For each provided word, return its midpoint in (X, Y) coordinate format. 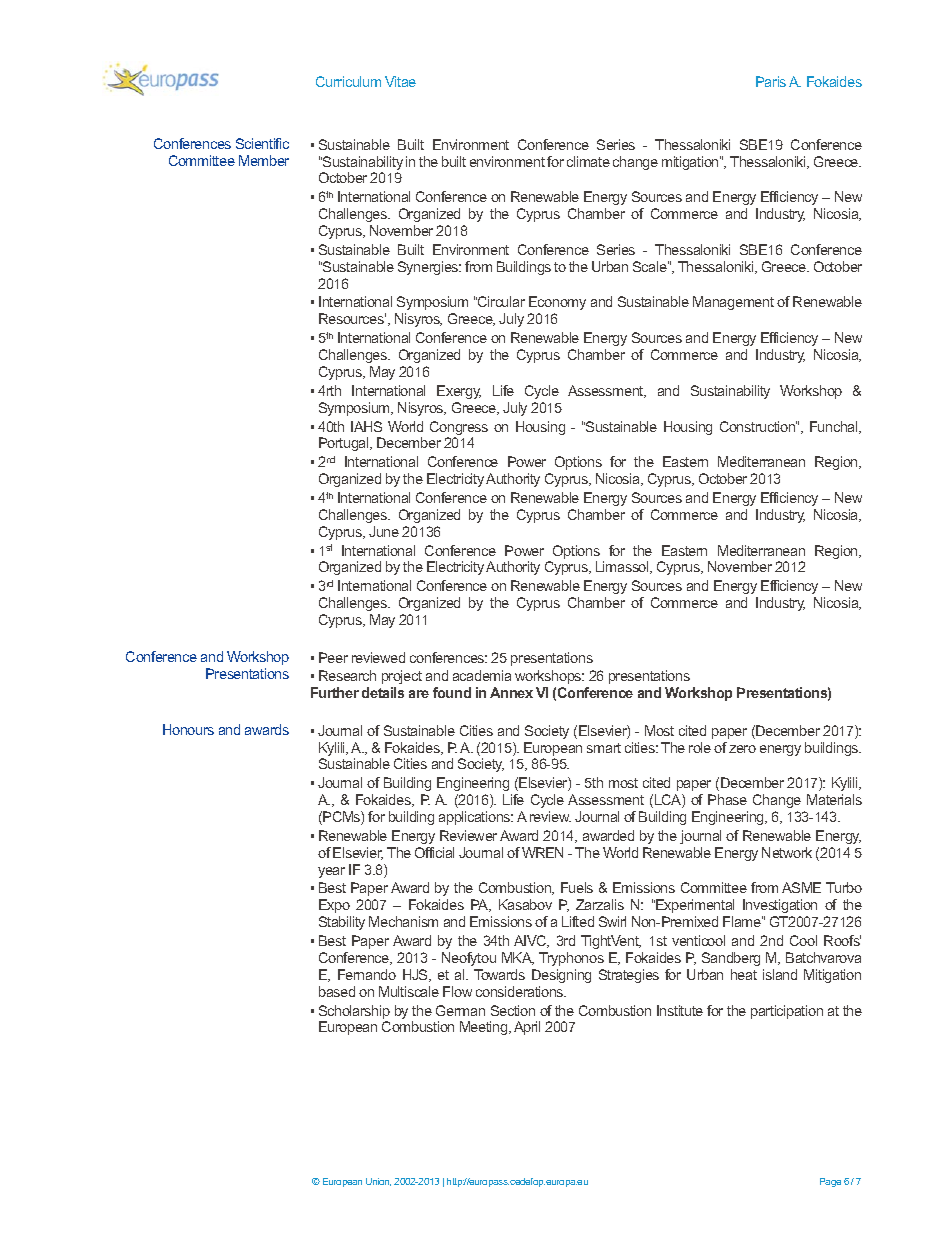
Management (733, 303)
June (384, 531)
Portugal (345, 444)
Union (378, 1182)
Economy (557, 305)
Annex (511, 692)
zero (742, 749)
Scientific (262, 143)
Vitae (400, 81)
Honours (188, 729)
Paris (771, 81)
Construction (758, 426)
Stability (342, 923)
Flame (743, 921)
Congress (459, 429)
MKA (518, 958)
